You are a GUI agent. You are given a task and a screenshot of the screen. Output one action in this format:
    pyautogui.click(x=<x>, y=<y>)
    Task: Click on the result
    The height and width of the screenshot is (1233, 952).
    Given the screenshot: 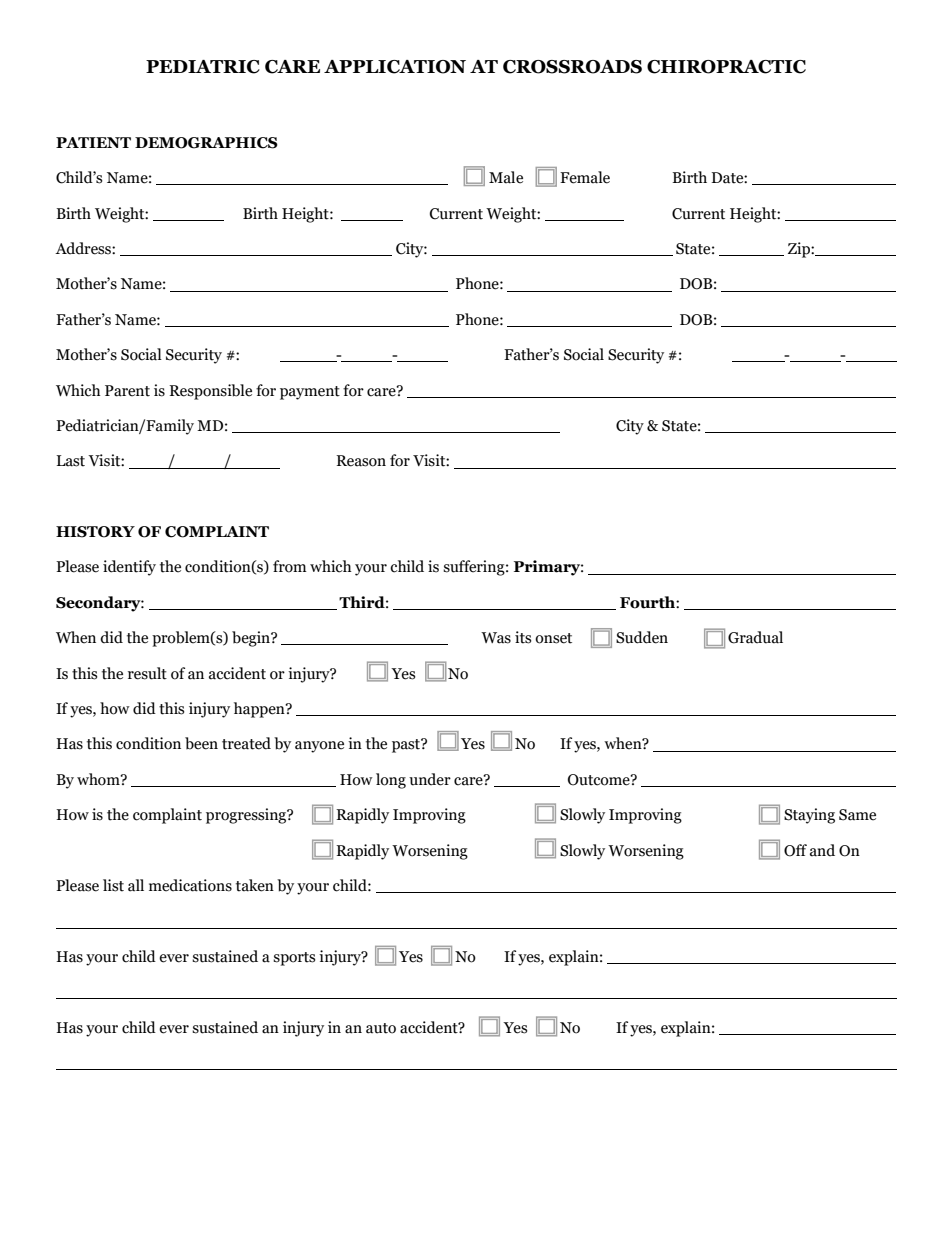 What is the action you would take?
    pyautogui.click(x=147, y=673)
